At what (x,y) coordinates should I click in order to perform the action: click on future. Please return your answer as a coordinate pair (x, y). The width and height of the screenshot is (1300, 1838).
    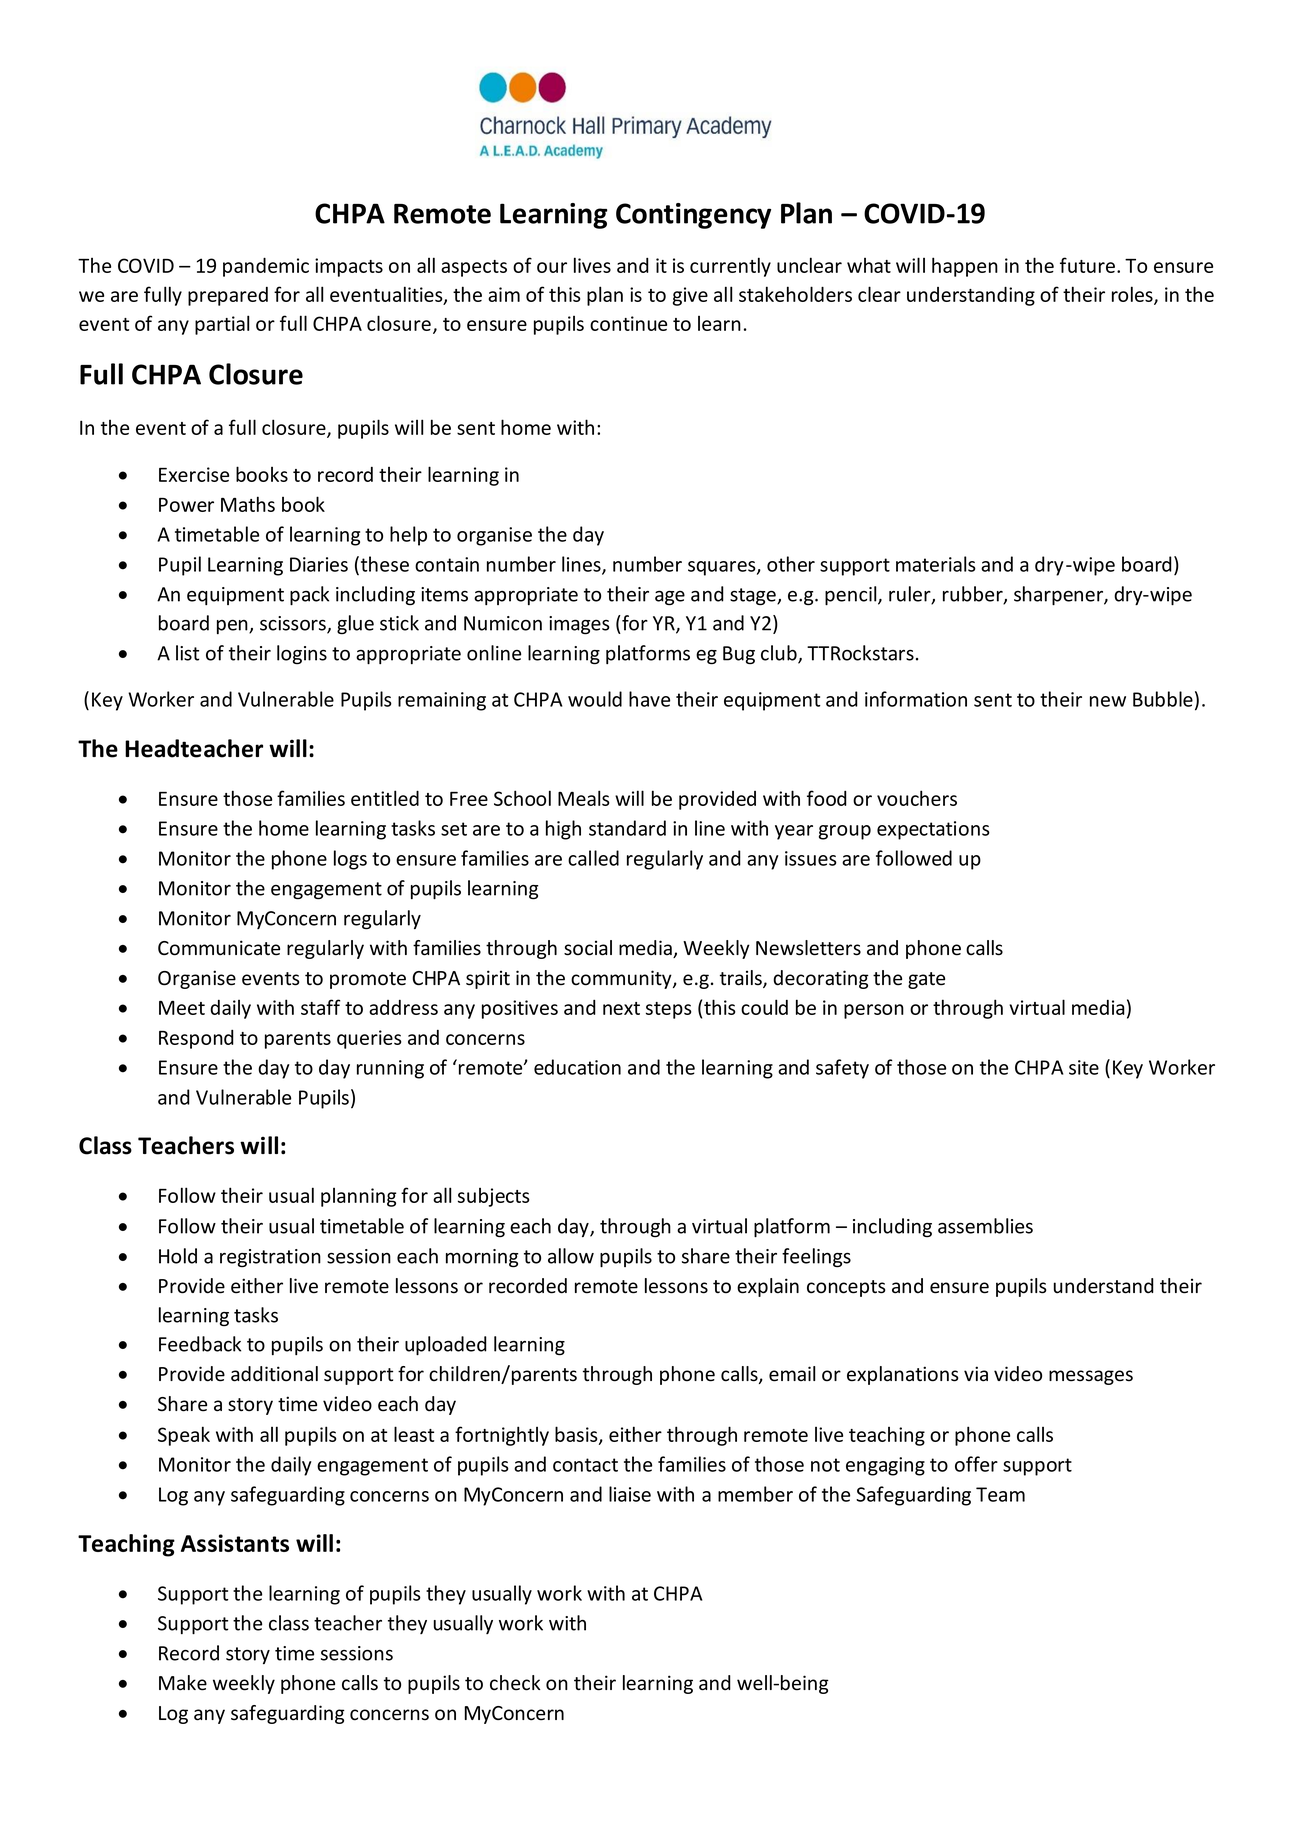
    Looking at the image, I should click on (1089, 265).
